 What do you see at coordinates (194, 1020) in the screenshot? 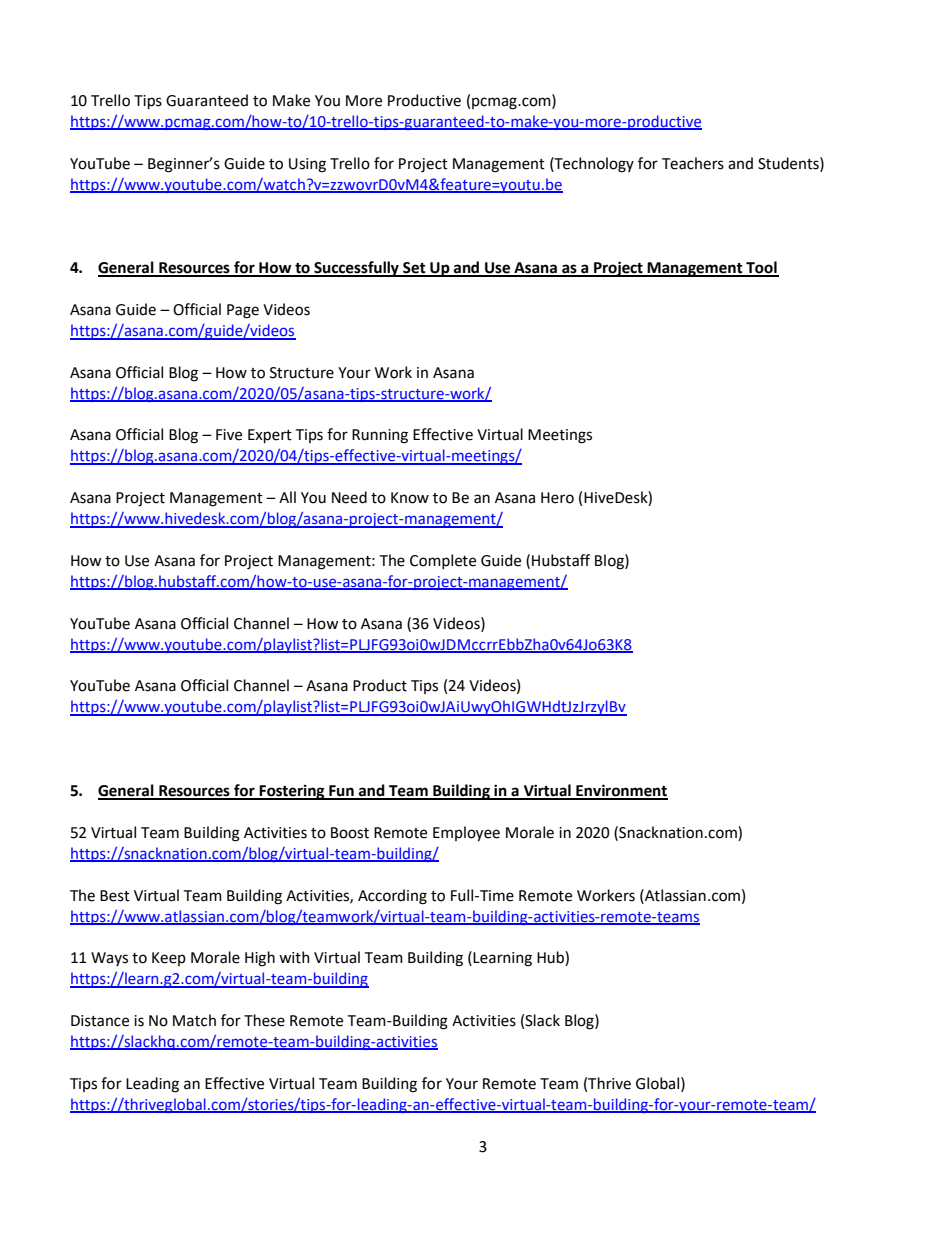
I see `Match` at bounding box center [194, 1020].
